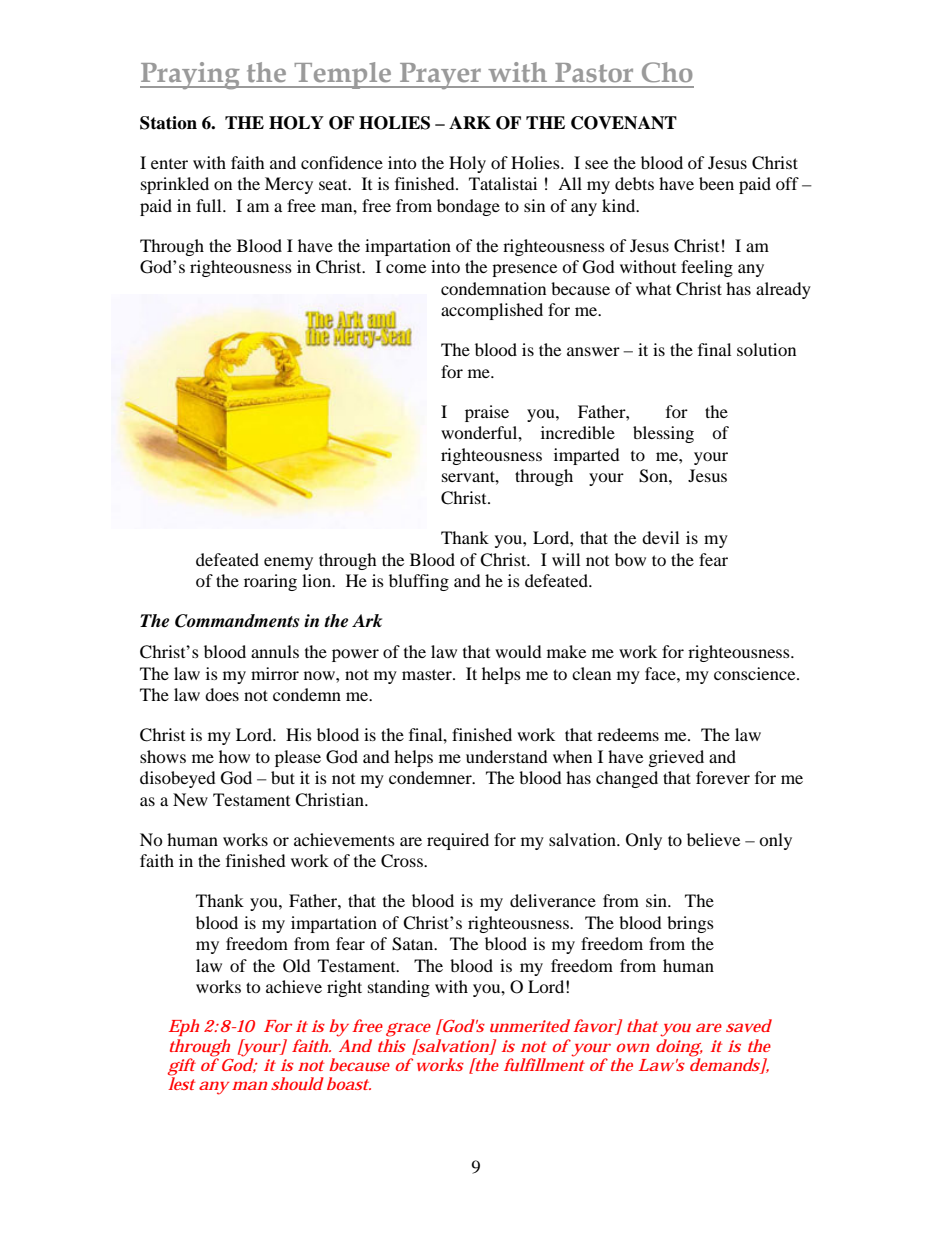 The image size is (952, 1233). Describe the element at coordinates (191, 75) in the screenshot. I see `Praying` at that location.
